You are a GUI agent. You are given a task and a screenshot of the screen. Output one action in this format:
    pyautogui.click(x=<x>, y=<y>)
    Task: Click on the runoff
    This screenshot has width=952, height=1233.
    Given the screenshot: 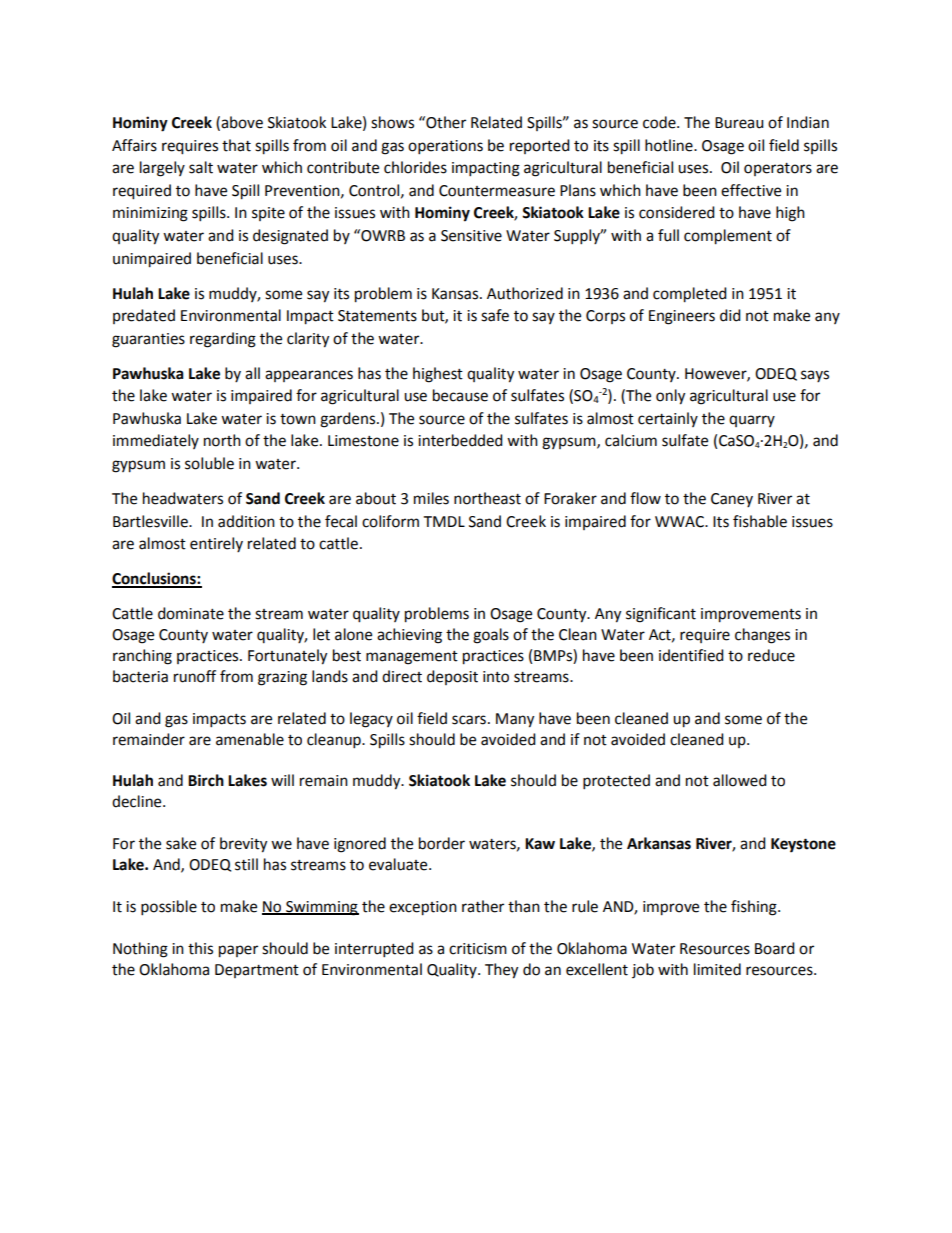 What is the action you would take?
    pyautogui.click(x=195, y=676)
